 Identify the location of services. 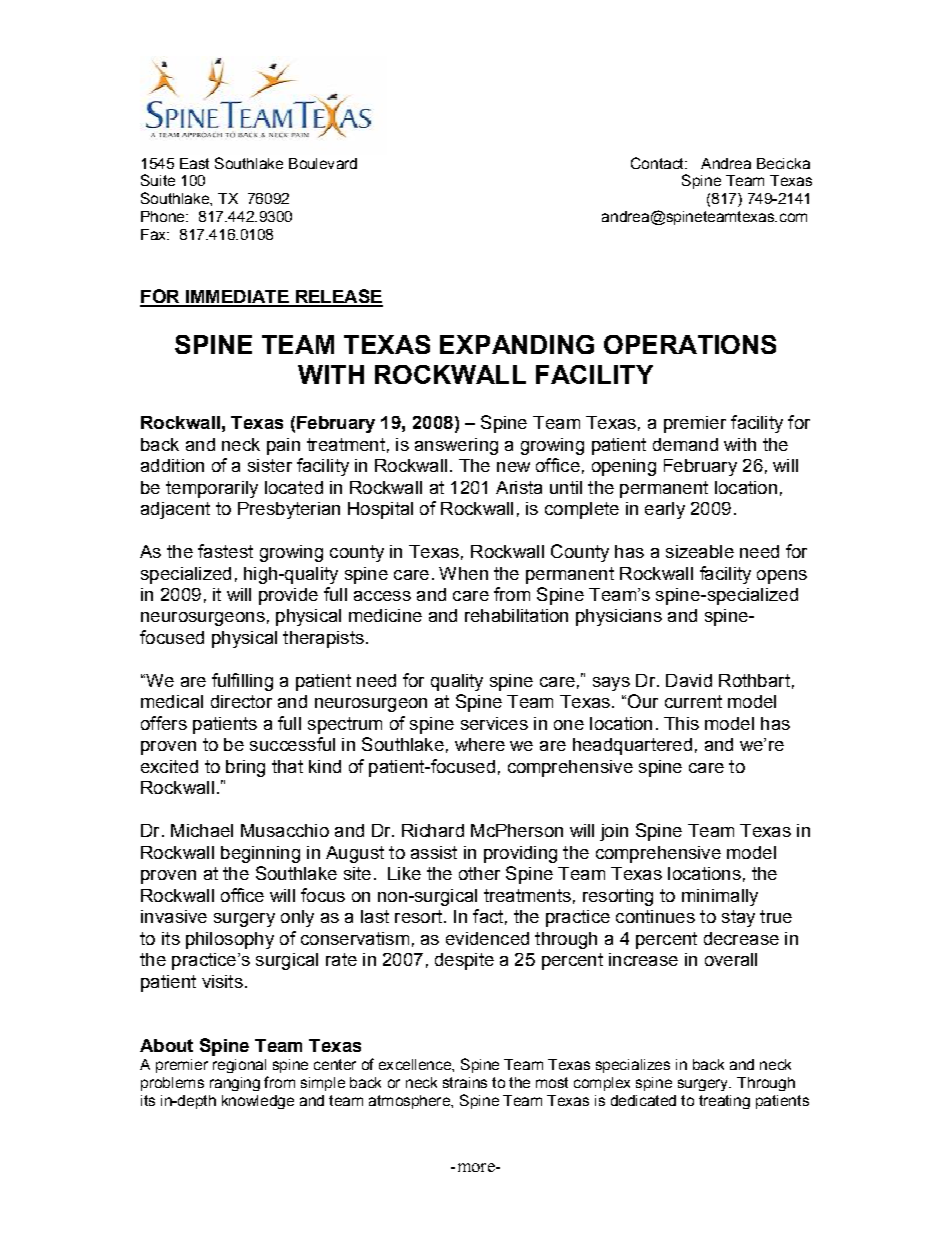
(494, 723).
